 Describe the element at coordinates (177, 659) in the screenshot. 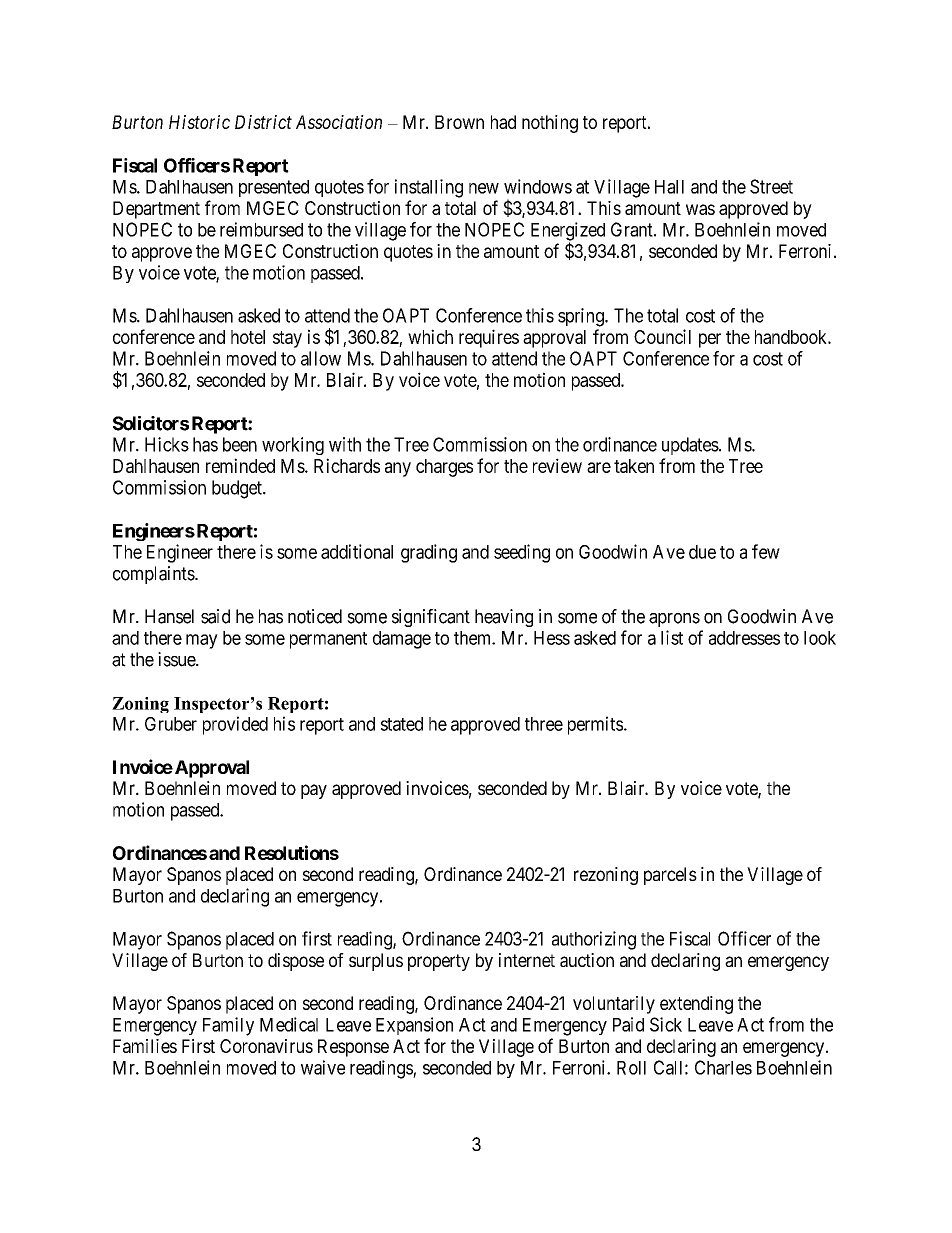

I see `issue` at that location.
